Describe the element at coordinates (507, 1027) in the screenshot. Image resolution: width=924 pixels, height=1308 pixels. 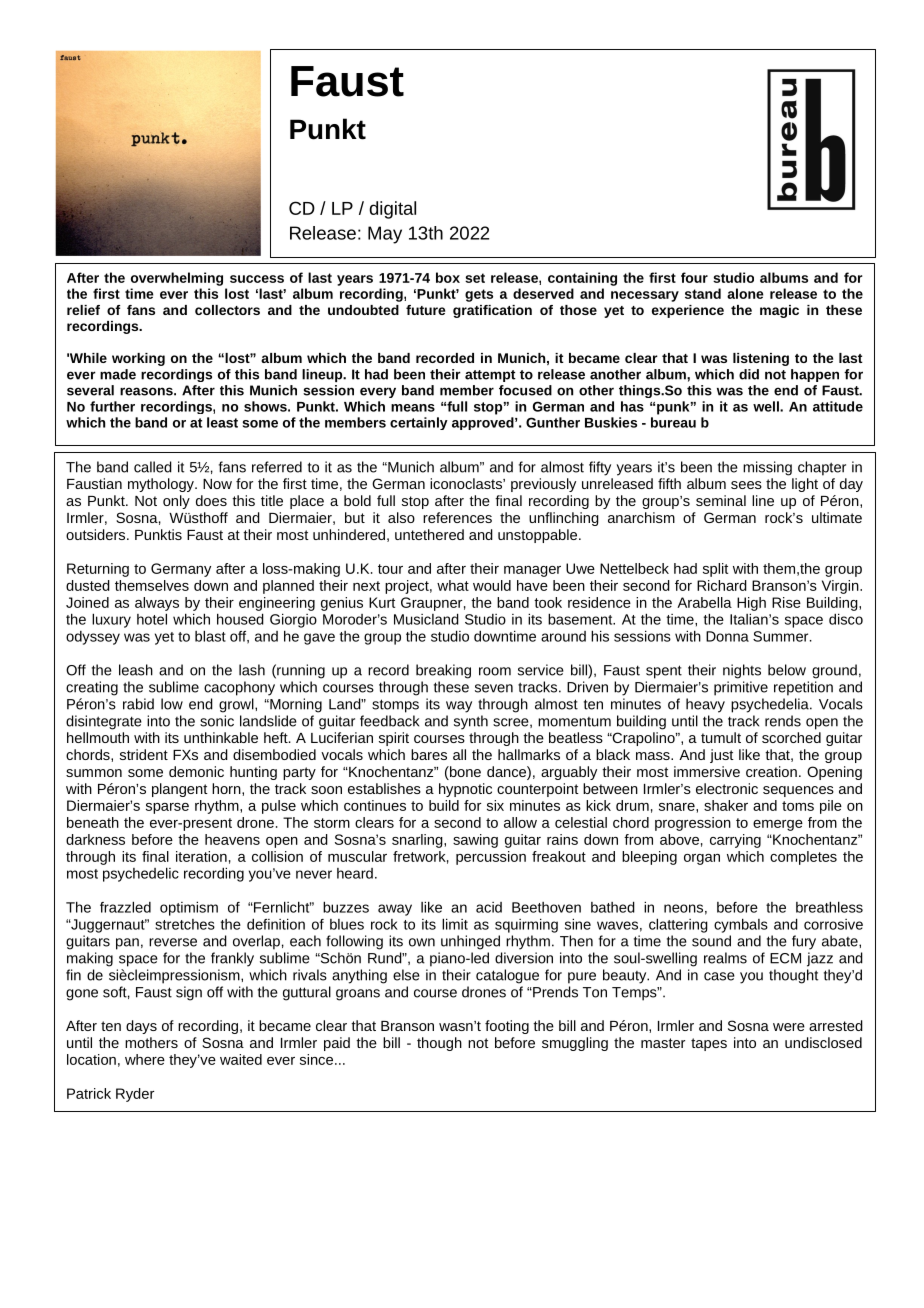
I see `footing` at that location.
